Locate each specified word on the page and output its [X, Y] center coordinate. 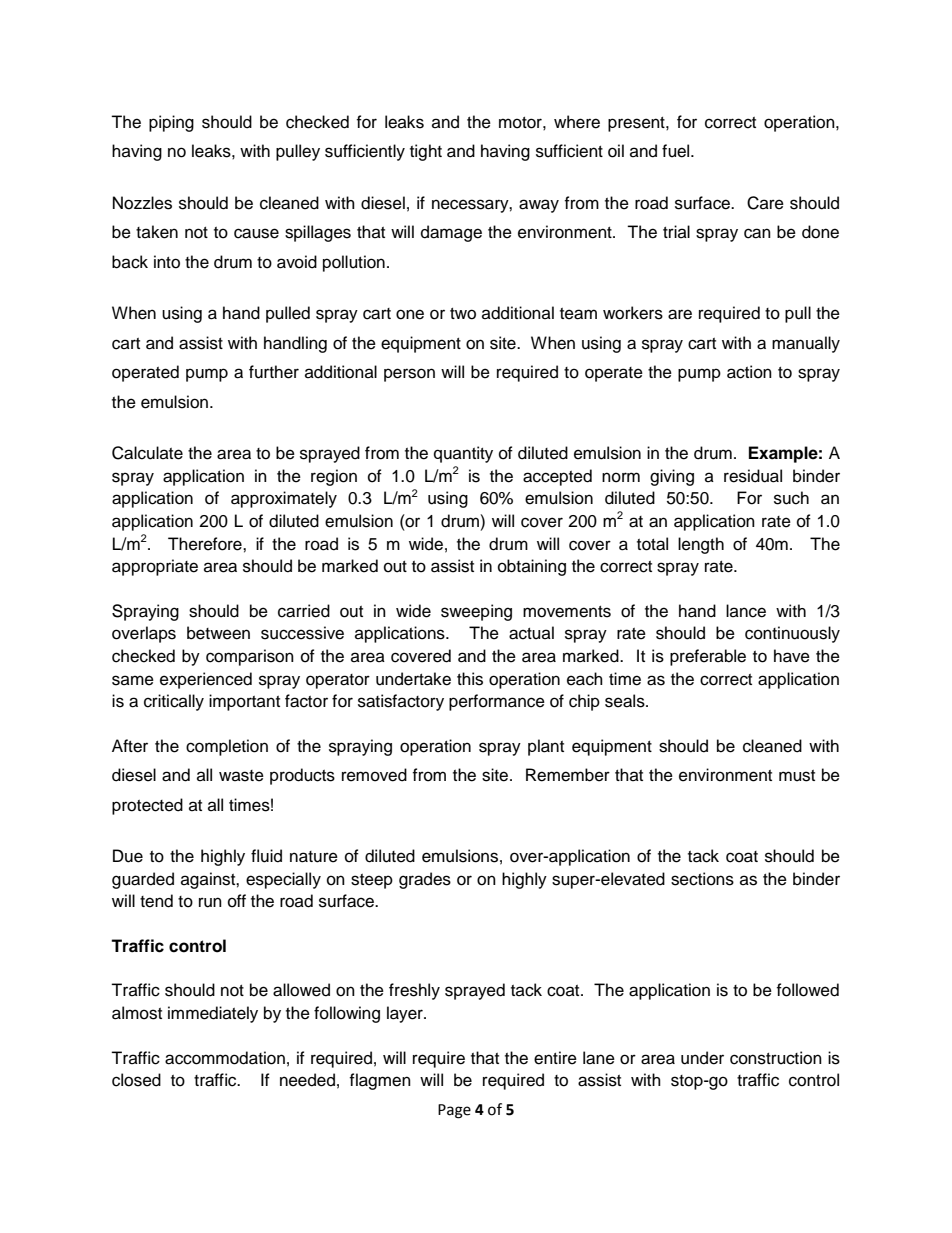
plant [546, 747]
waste [241, 776]
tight [426, 152]
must [797, 776]
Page [454, 1111]
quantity [463, 454]
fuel [677, 151]
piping [171, 123]
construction [776, 1058]
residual [753, 476]
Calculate [147, 453]
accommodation [225, 1058]
